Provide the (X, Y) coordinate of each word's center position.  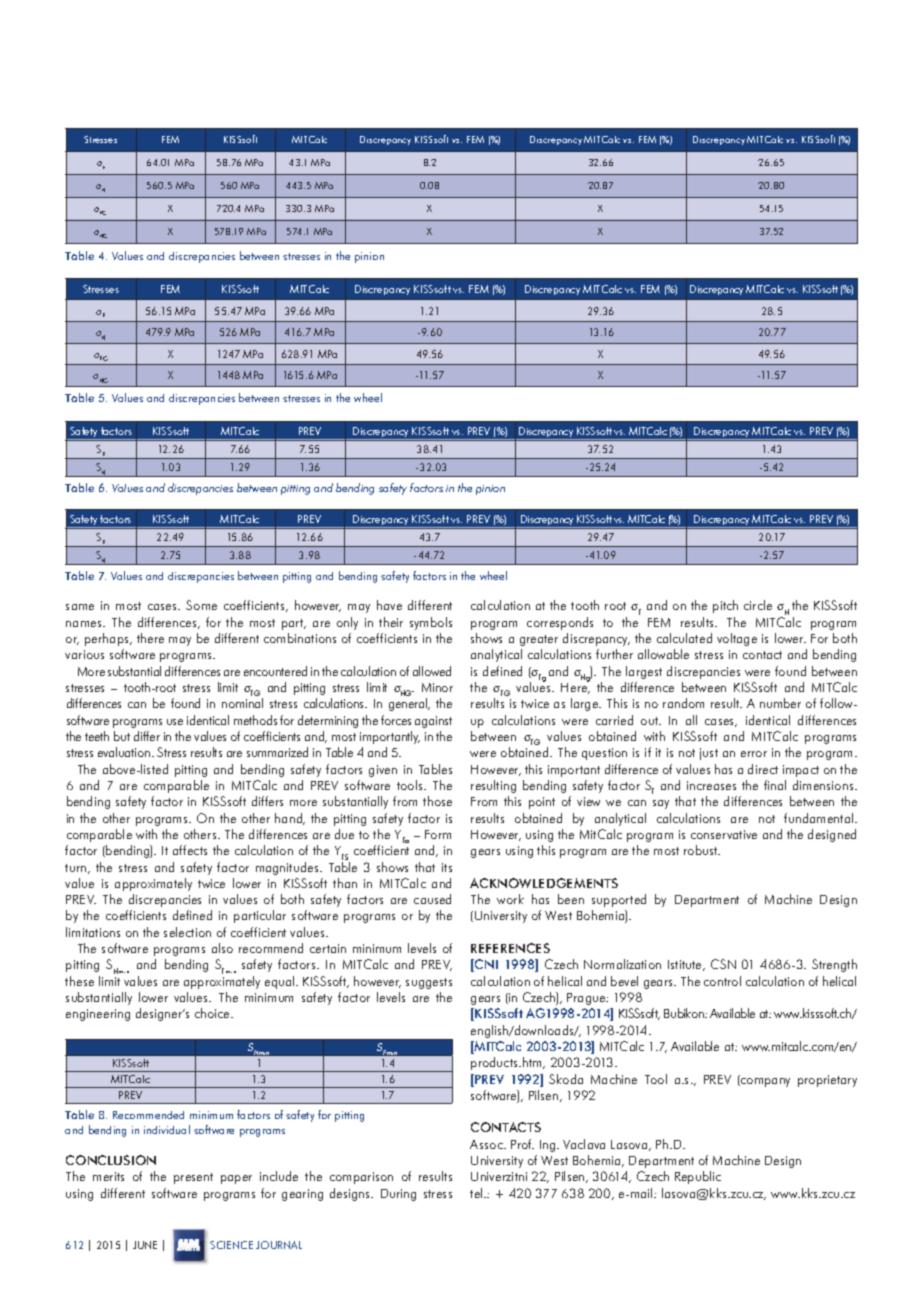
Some (201, 605)
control (722, 981)
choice (213, 1013)
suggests (429, 983)
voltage (737, 639)
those (437, 801)
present (193, 1178)
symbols (431, 623)
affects (190, 850)
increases (711, 785)
